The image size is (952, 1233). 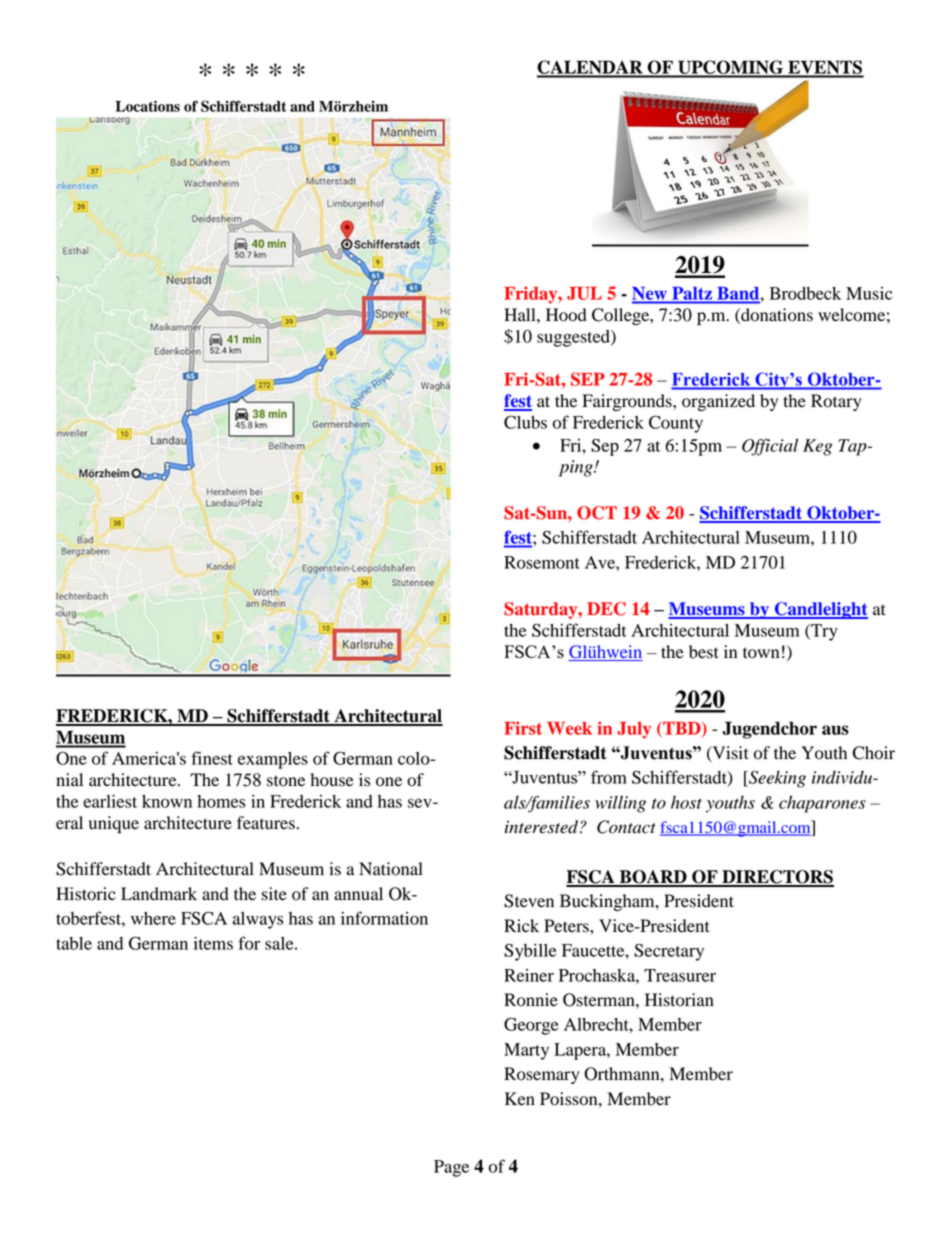 What do you see at coordinates (147, 106) in the screenshot?
I see `Locations` at bounding box center [147, 106].
